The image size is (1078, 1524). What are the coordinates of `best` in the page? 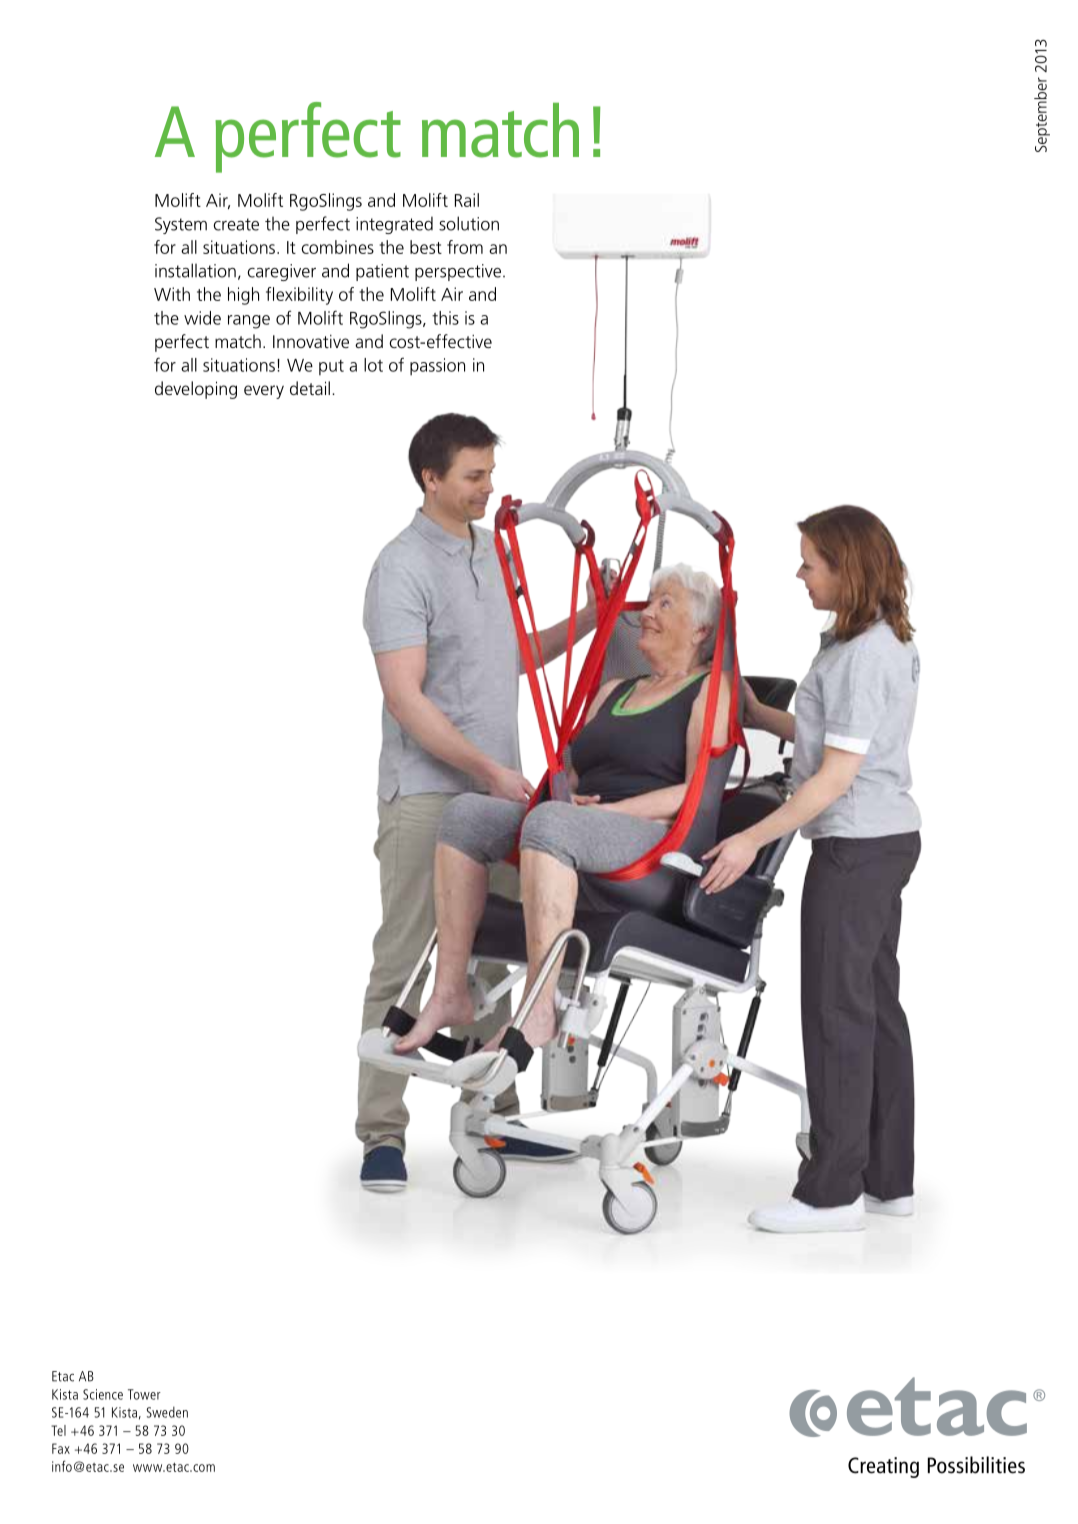 It's located at (426, 247).
